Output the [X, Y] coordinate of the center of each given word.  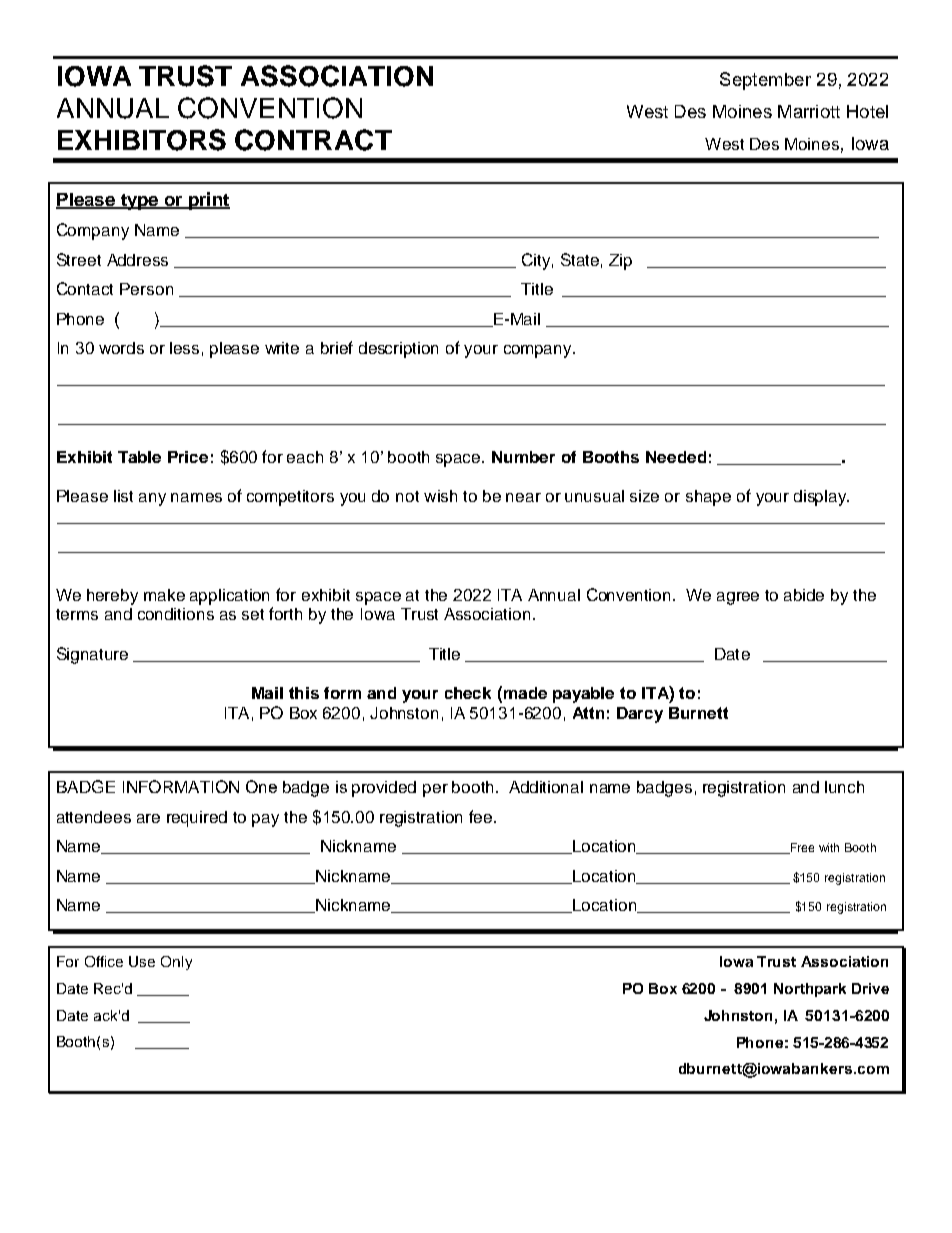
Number [523, 457]
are [148, 818]
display [821, 498]
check [468, 693]
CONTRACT [313, 140]
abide [804, 595]
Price [188, 457]
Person [146, 289]
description [398, 350]
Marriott [809, 111]
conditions [176, 614]
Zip [620, 262]
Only [176, 963]
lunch [844, 787]
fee [482, 816]
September [765, 81]
